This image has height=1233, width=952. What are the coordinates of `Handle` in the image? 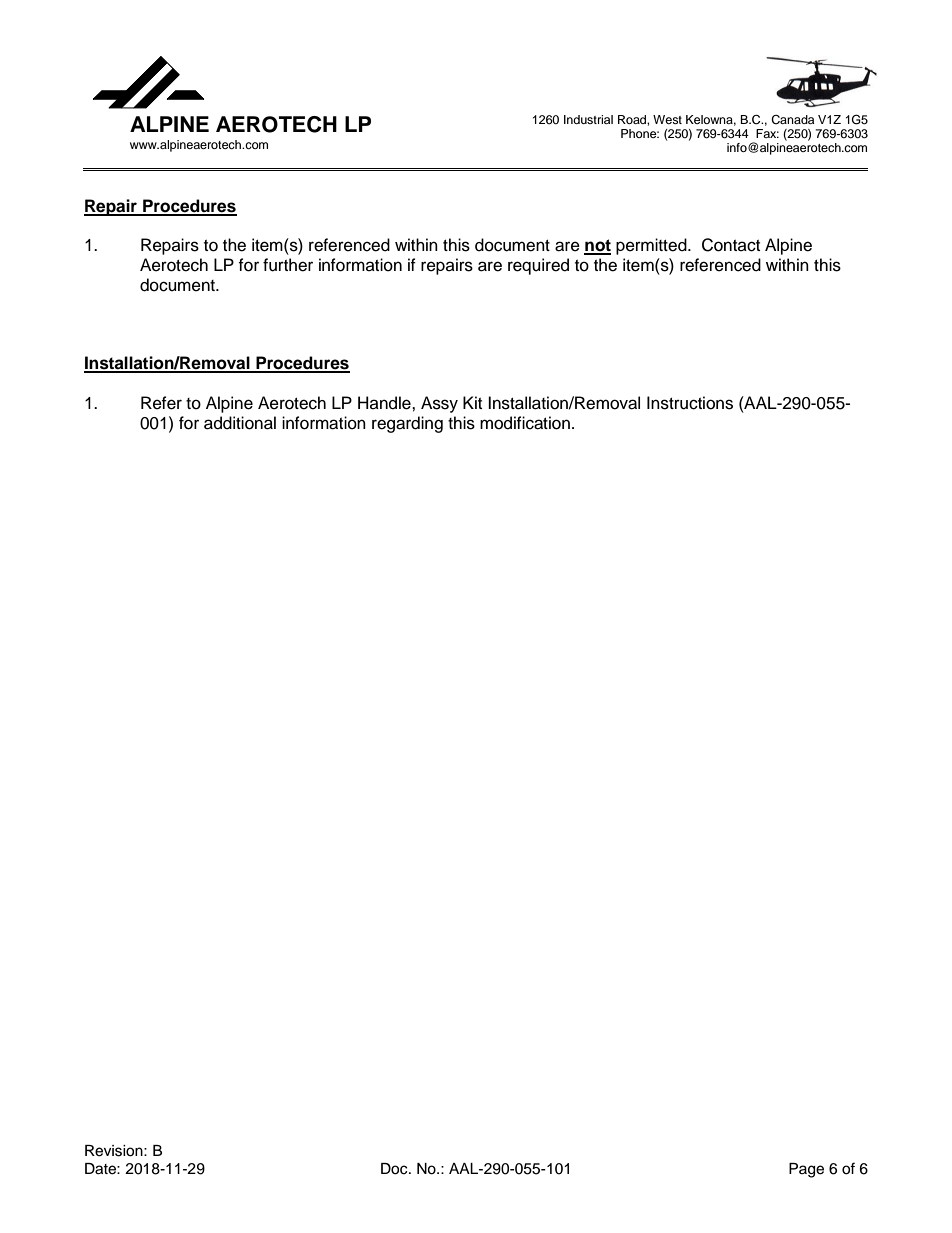 It's located at (385, 403).
